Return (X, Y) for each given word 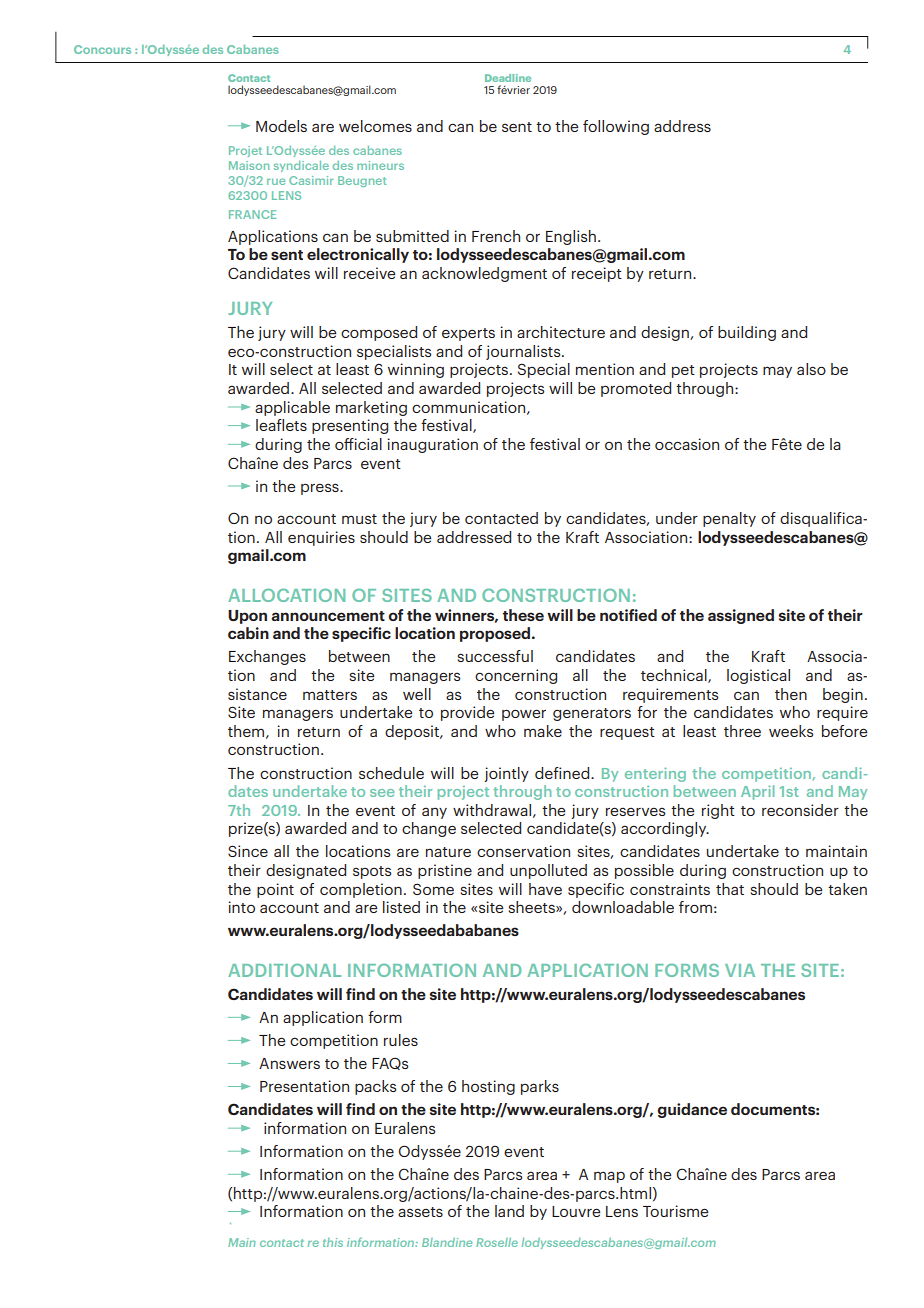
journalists (524, 352)
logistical (758, 676)
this (333, 1242)
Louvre (576, 1211)
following (616, 127)
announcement (328, 616)
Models (281, 126)
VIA (740, 970)
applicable (292, 408)
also (811, 369)
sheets (532, 907)
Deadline (508, 78)
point (275, 890)
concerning (516, 676)
